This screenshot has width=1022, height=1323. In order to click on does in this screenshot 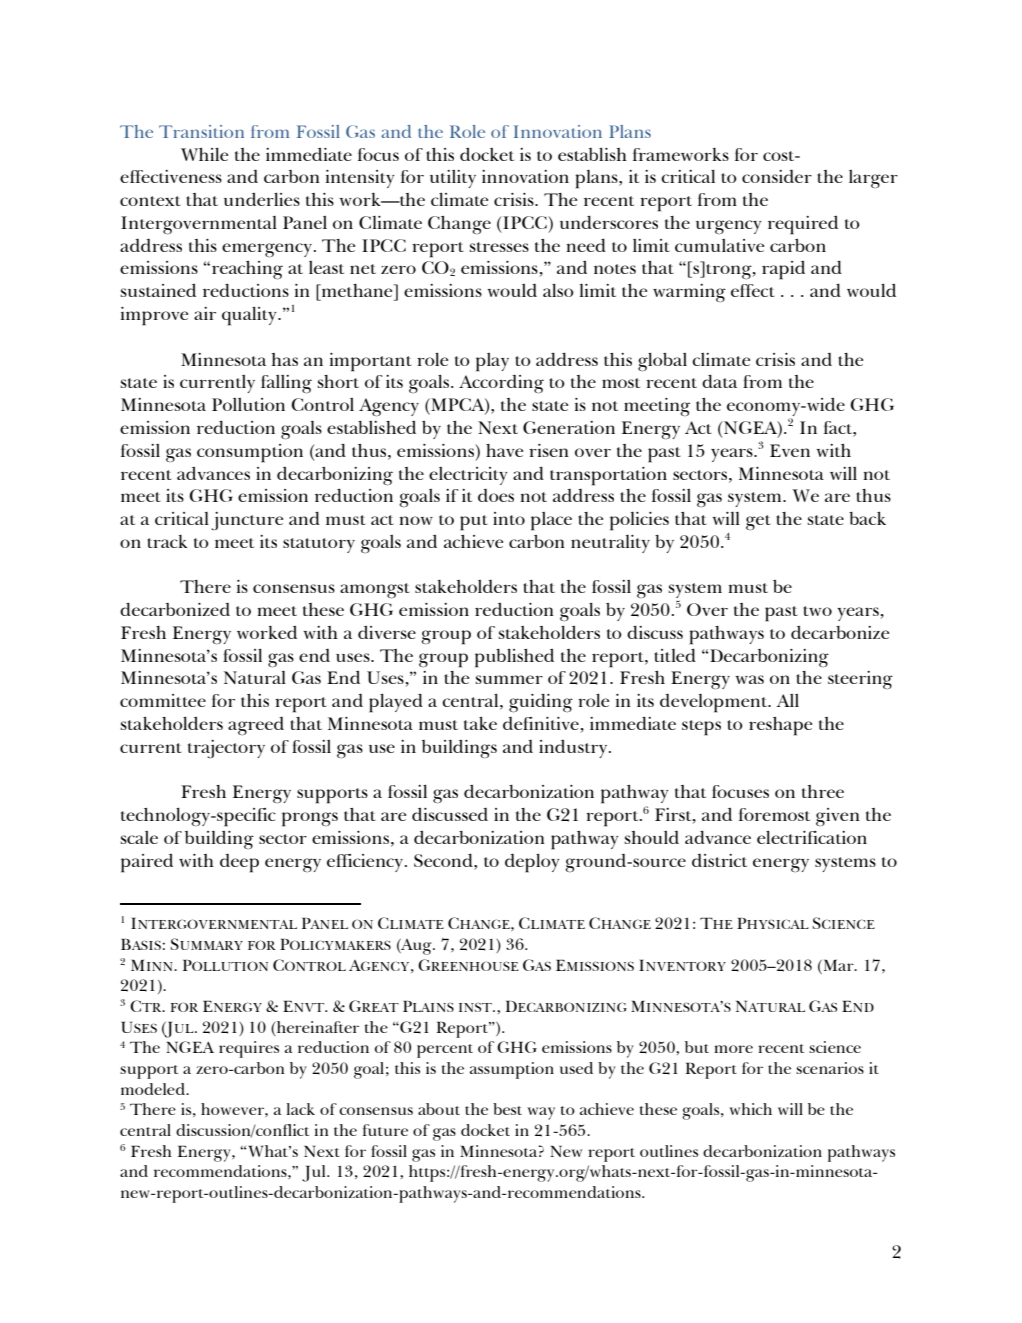, I will do `click(496, 495)`.
